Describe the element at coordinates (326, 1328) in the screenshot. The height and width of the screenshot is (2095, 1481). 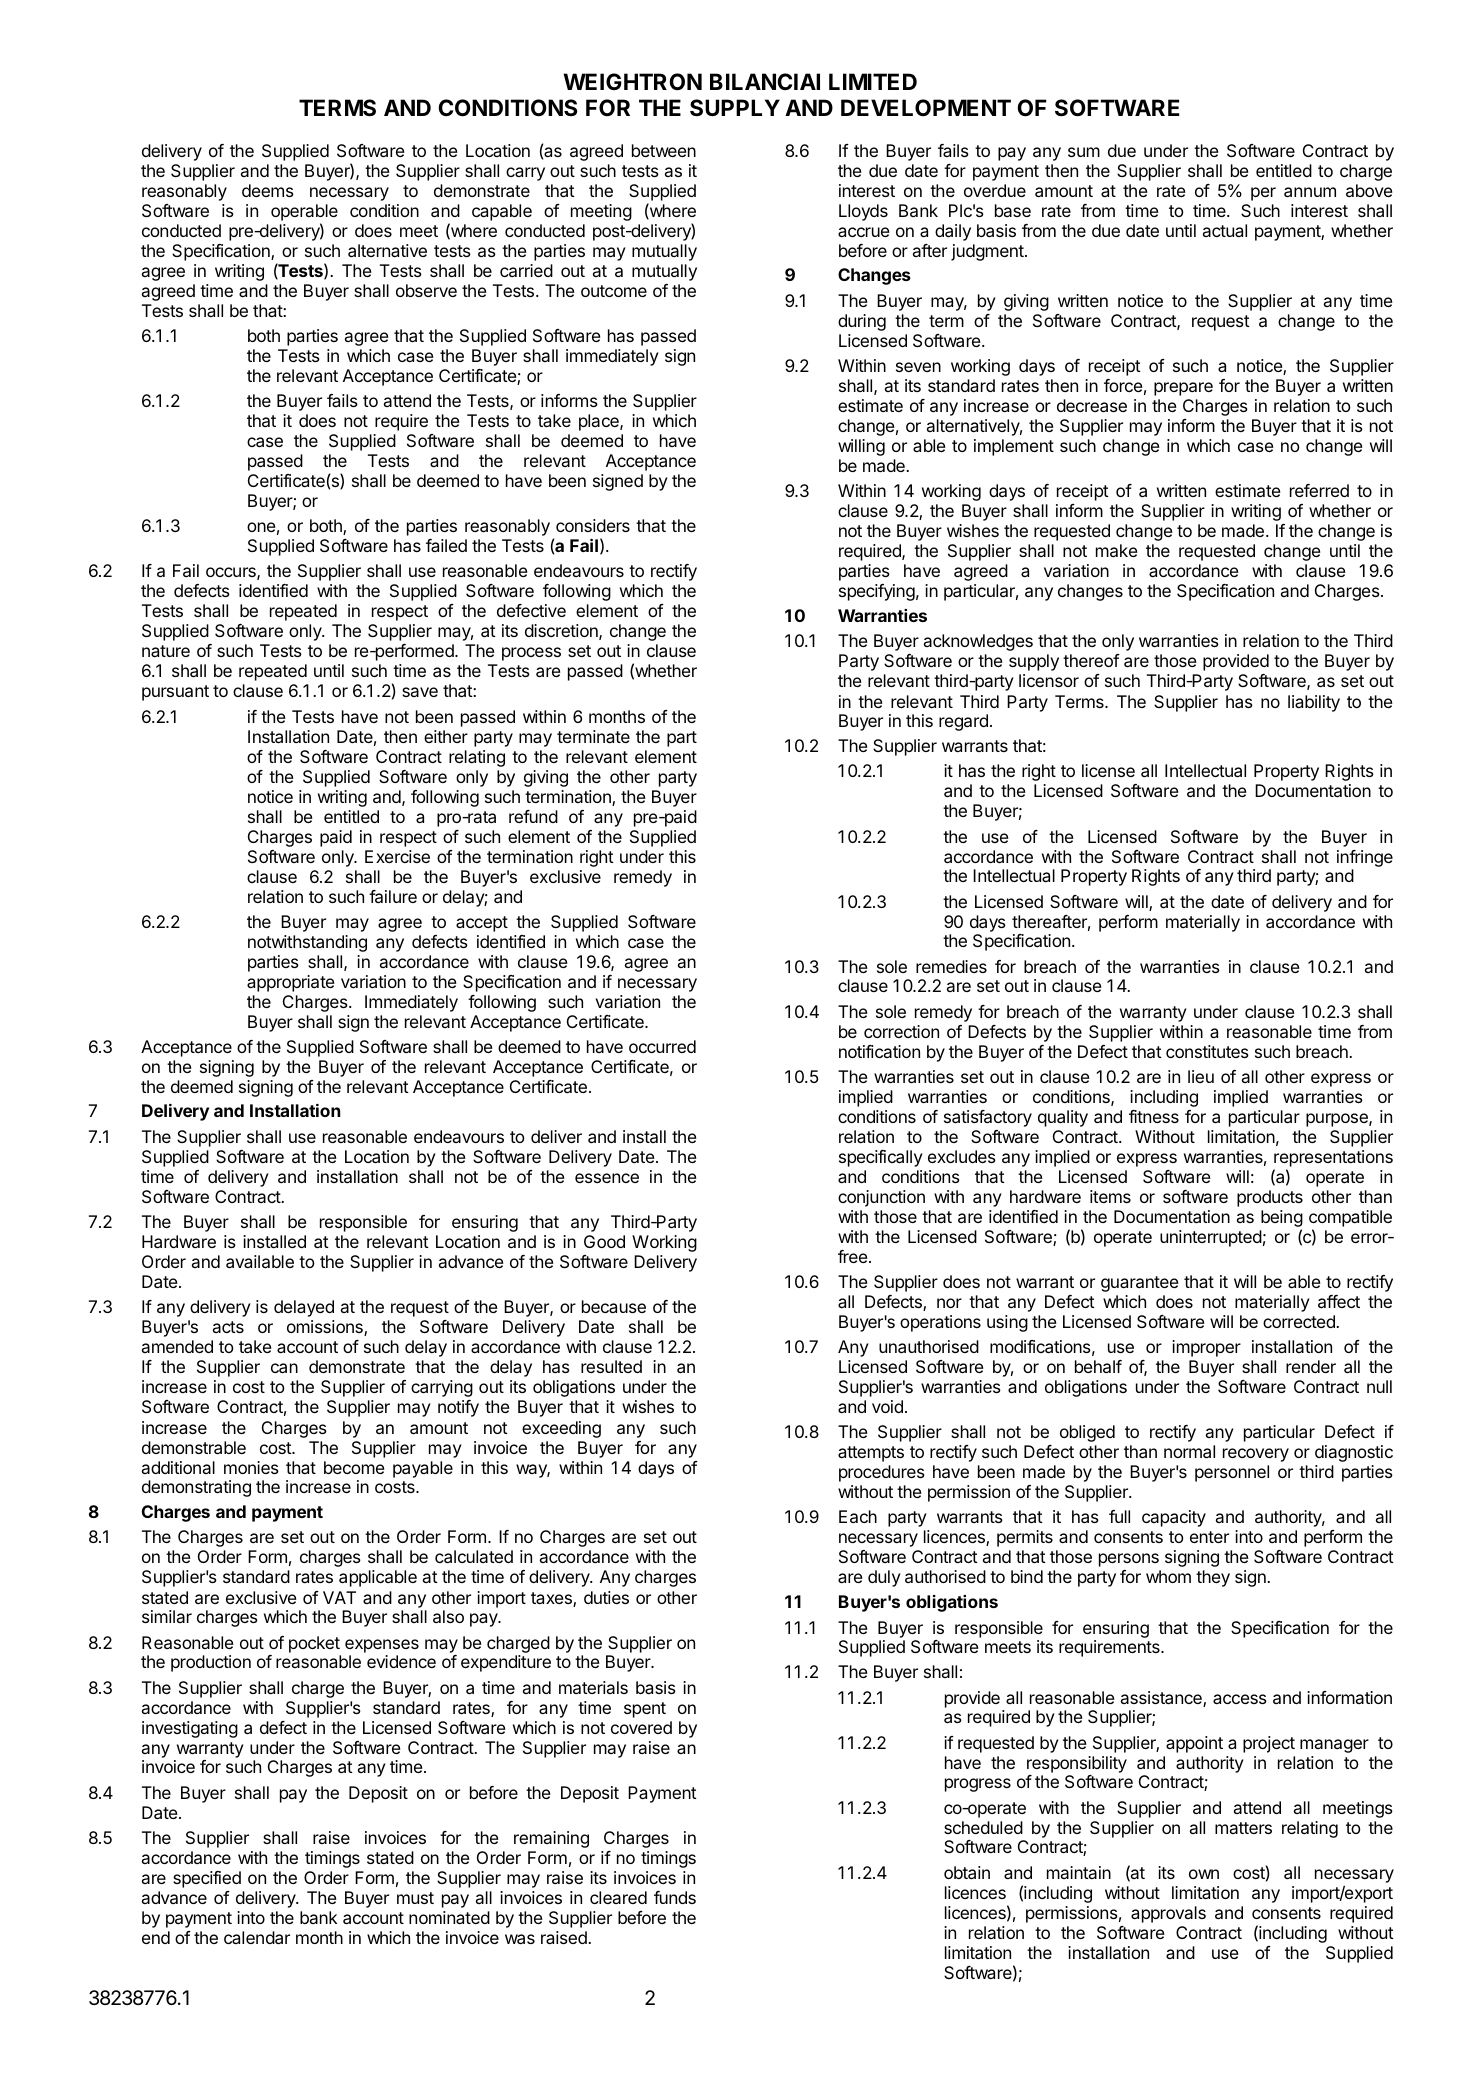
I see `omissions` at that location.
